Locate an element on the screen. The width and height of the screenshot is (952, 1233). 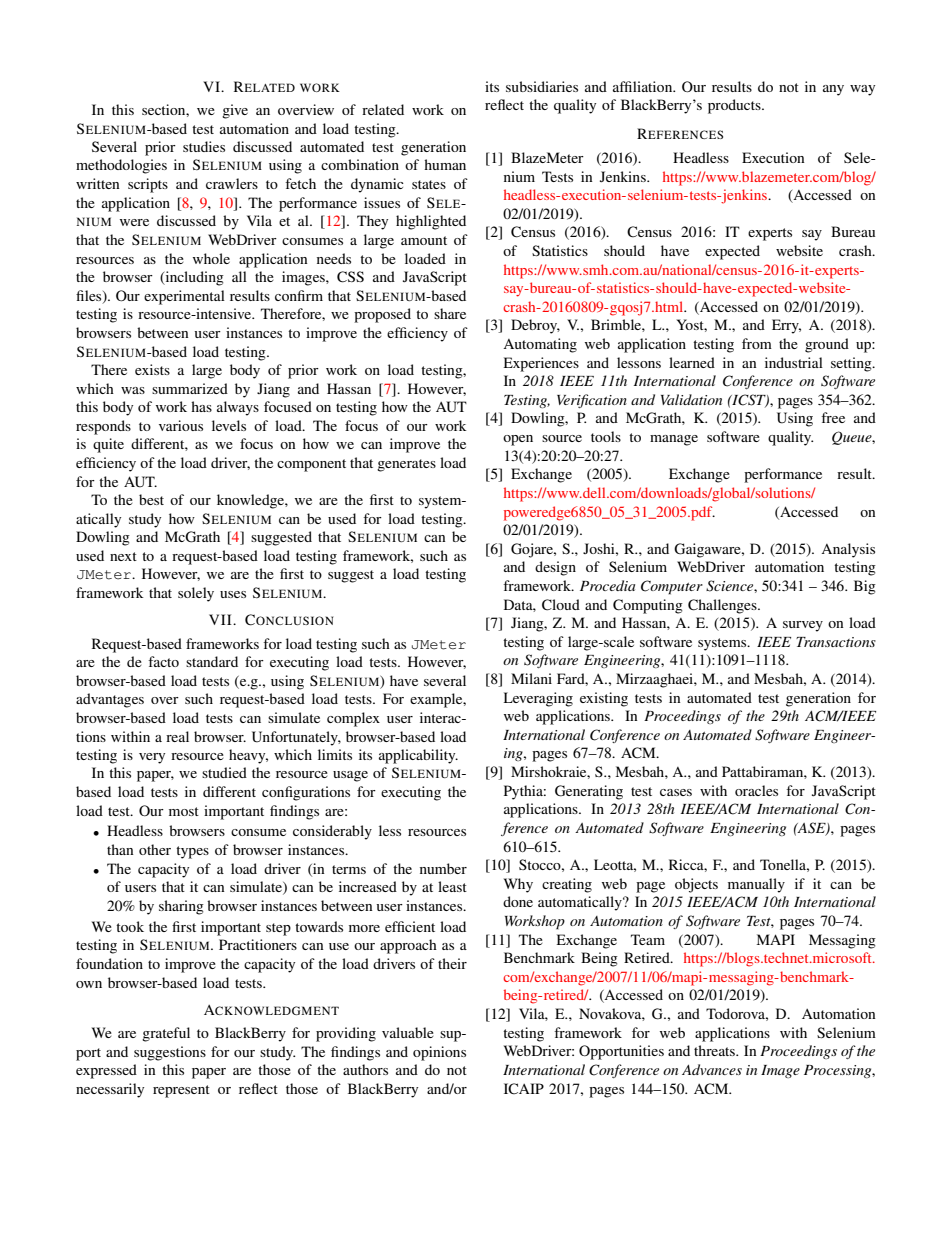
studies is located at coordinates (204, 146).
